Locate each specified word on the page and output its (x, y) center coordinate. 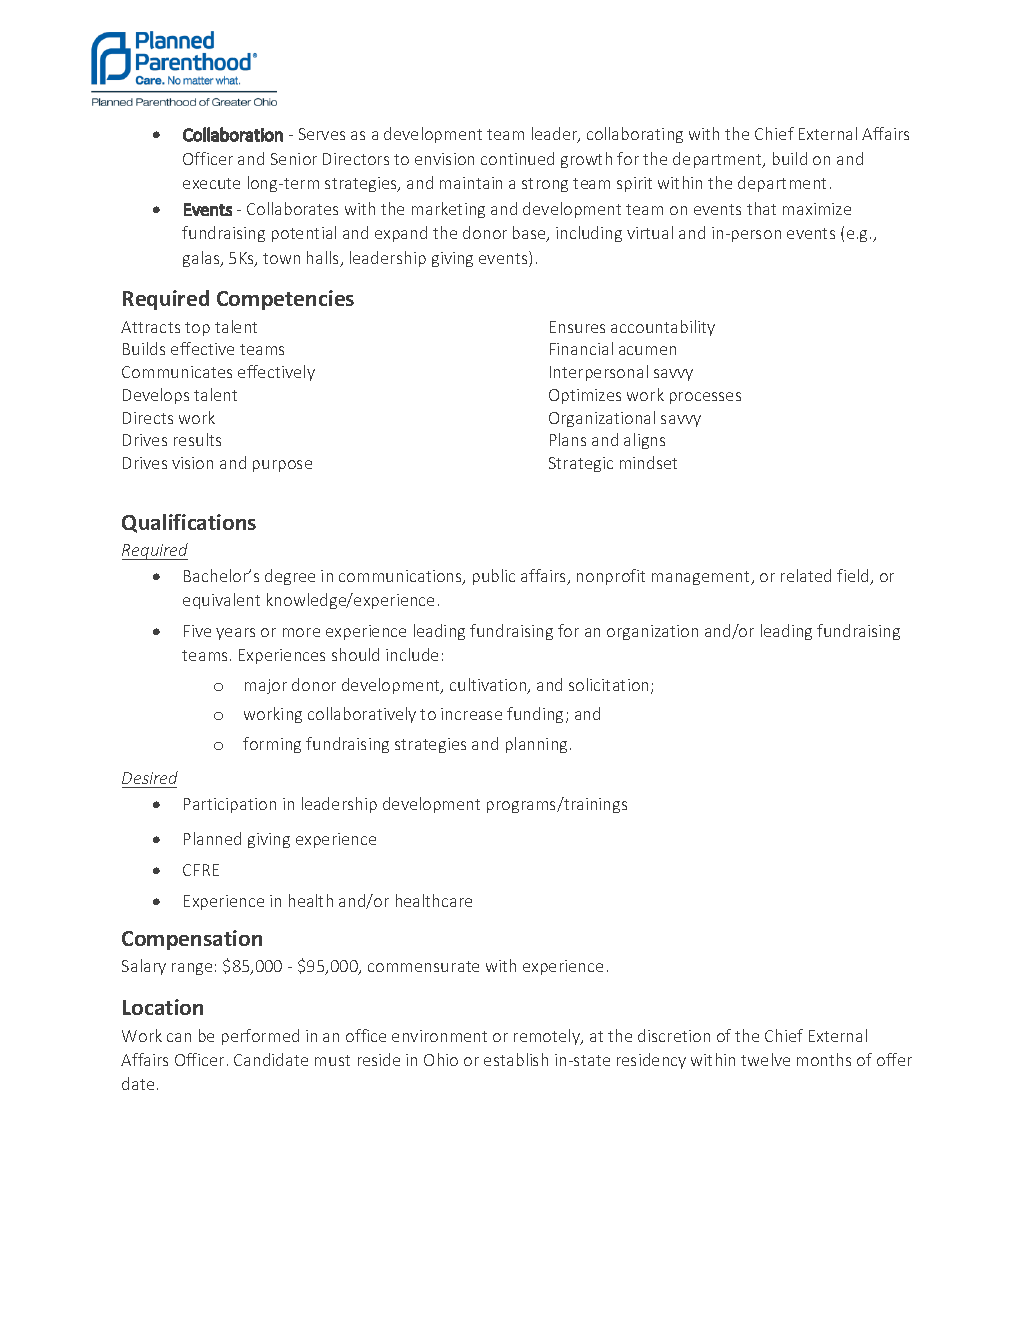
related (806, 575)
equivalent (221, 601)
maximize (817, 209)
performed (260, 1037)
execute (211, 183)
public (494, 577)
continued (517, 158)
